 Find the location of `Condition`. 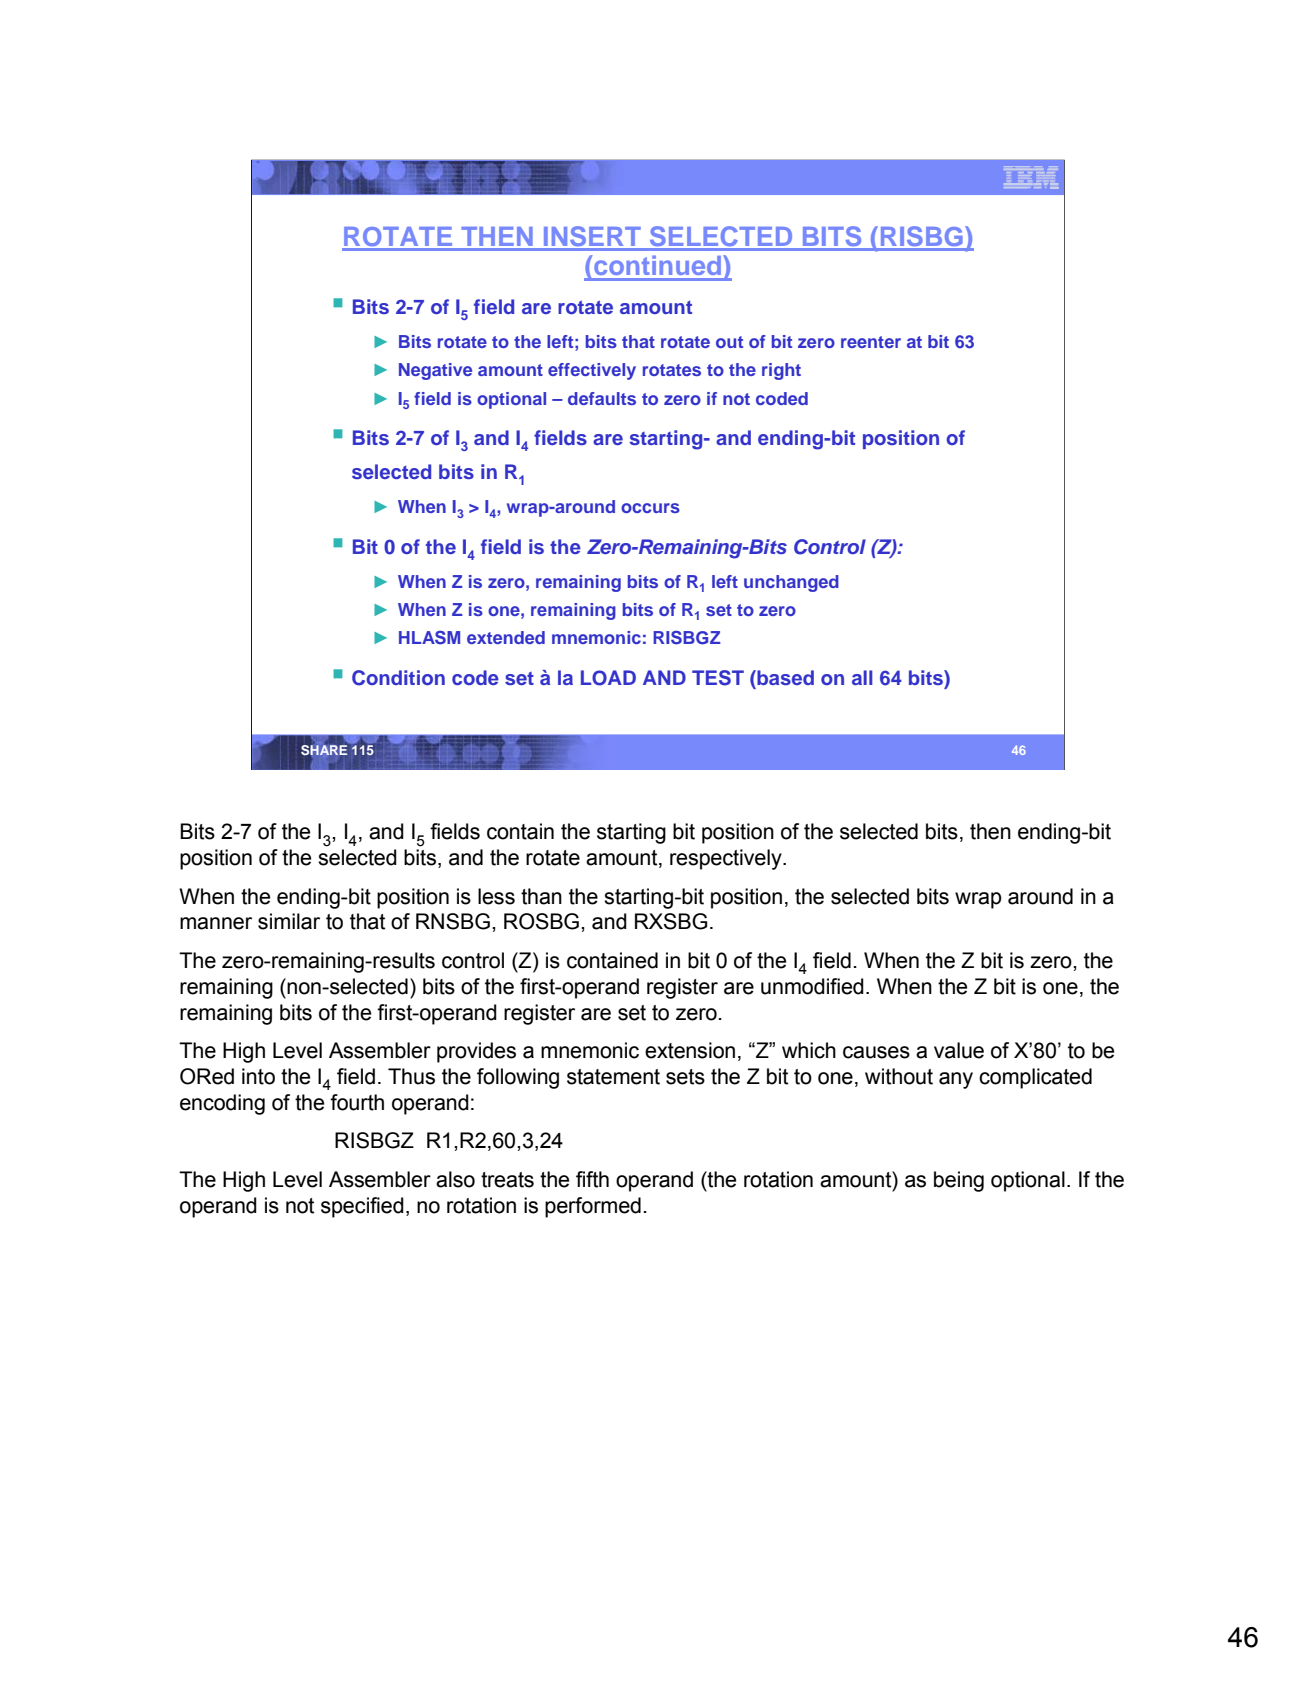

Condition is located at coordinates (398, 678).
